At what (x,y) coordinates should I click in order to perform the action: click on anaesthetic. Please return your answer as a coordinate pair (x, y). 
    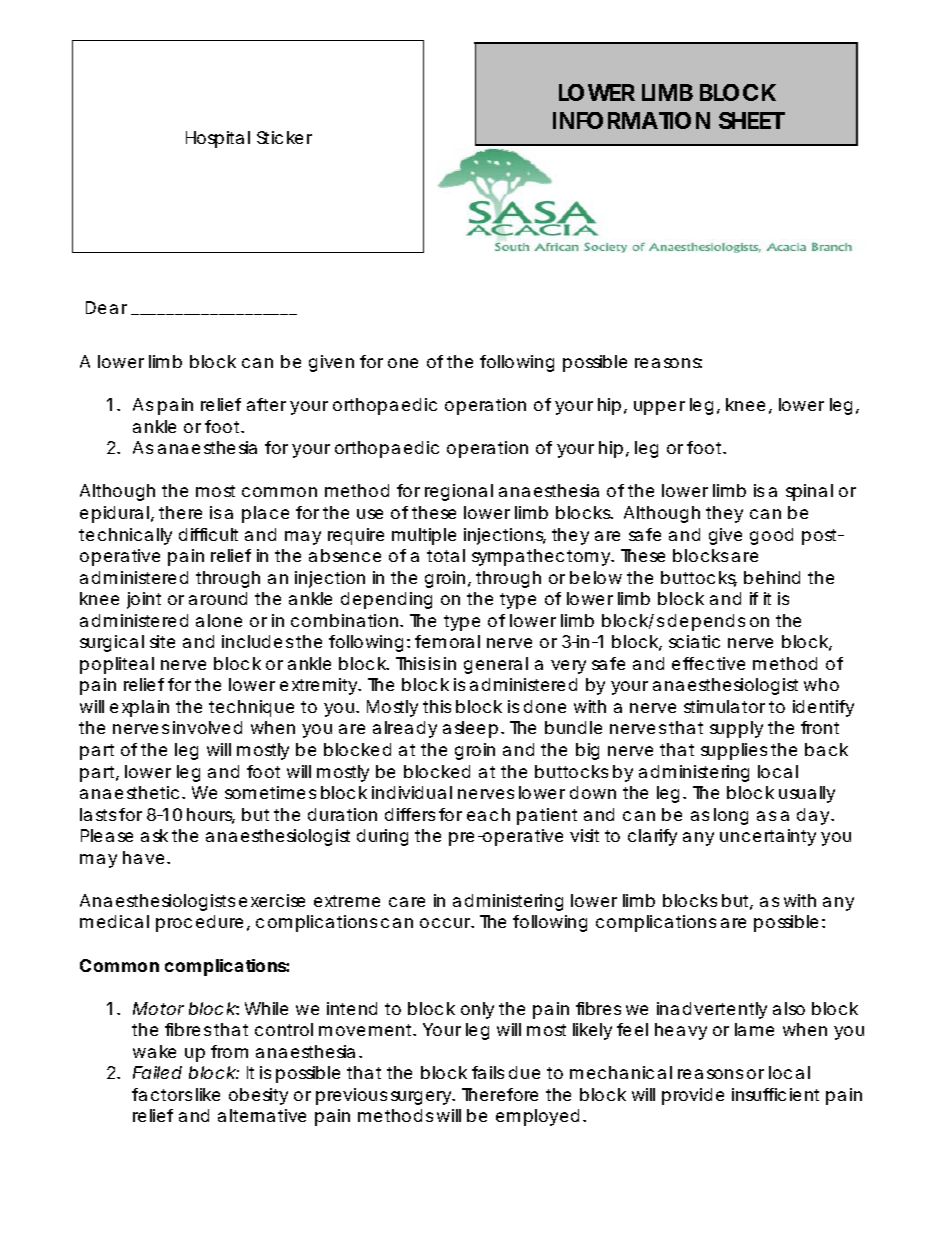
    Looking at the image, I should click on (129, 792).
